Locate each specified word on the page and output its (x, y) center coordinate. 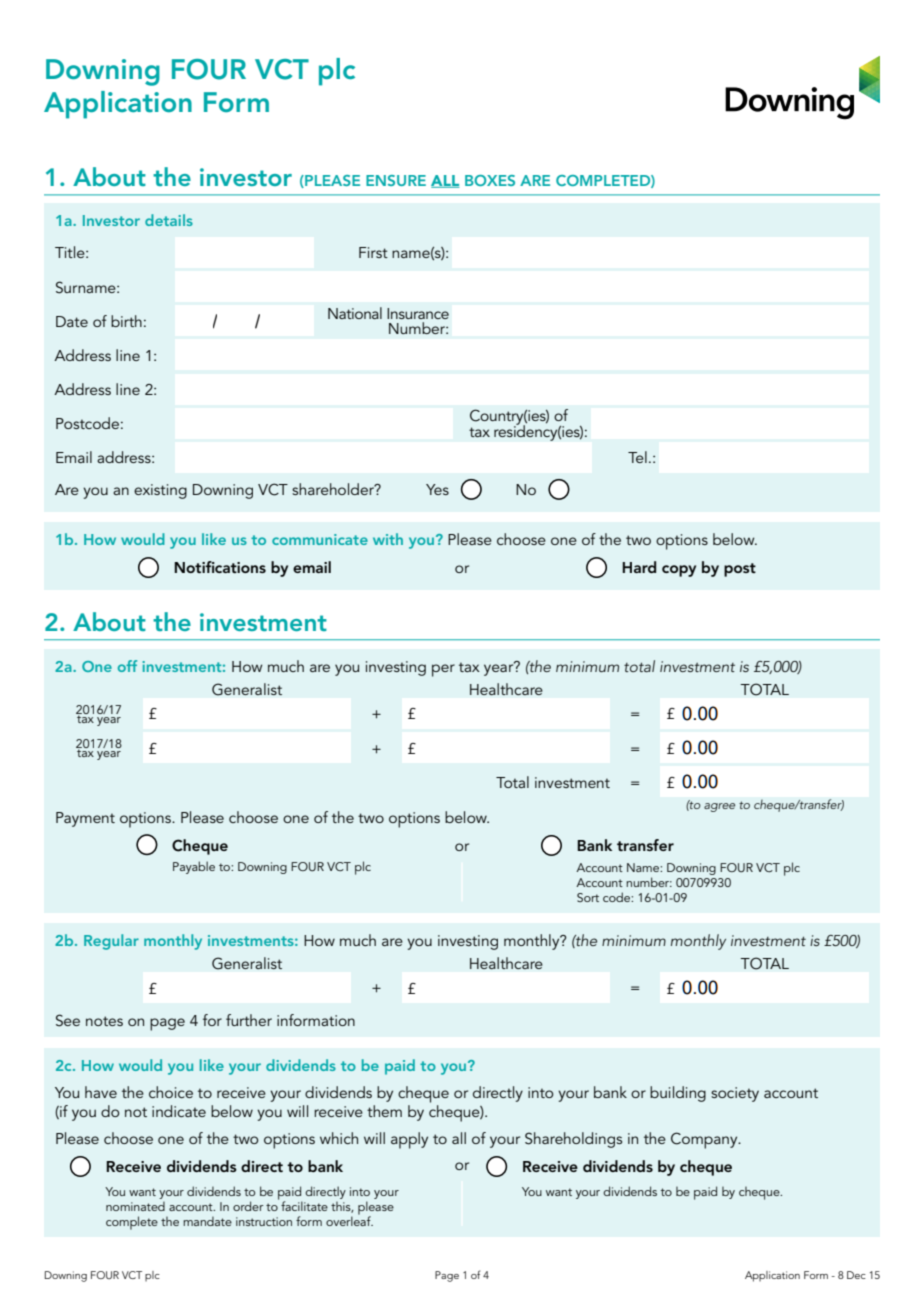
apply (409, 1140)
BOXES (490, 180)
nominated (135, 1206)
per (443, 670)
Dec (856, 1275)
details (169, 220)
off (127, 666)
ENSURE (396, 180)
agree (719, 807)
